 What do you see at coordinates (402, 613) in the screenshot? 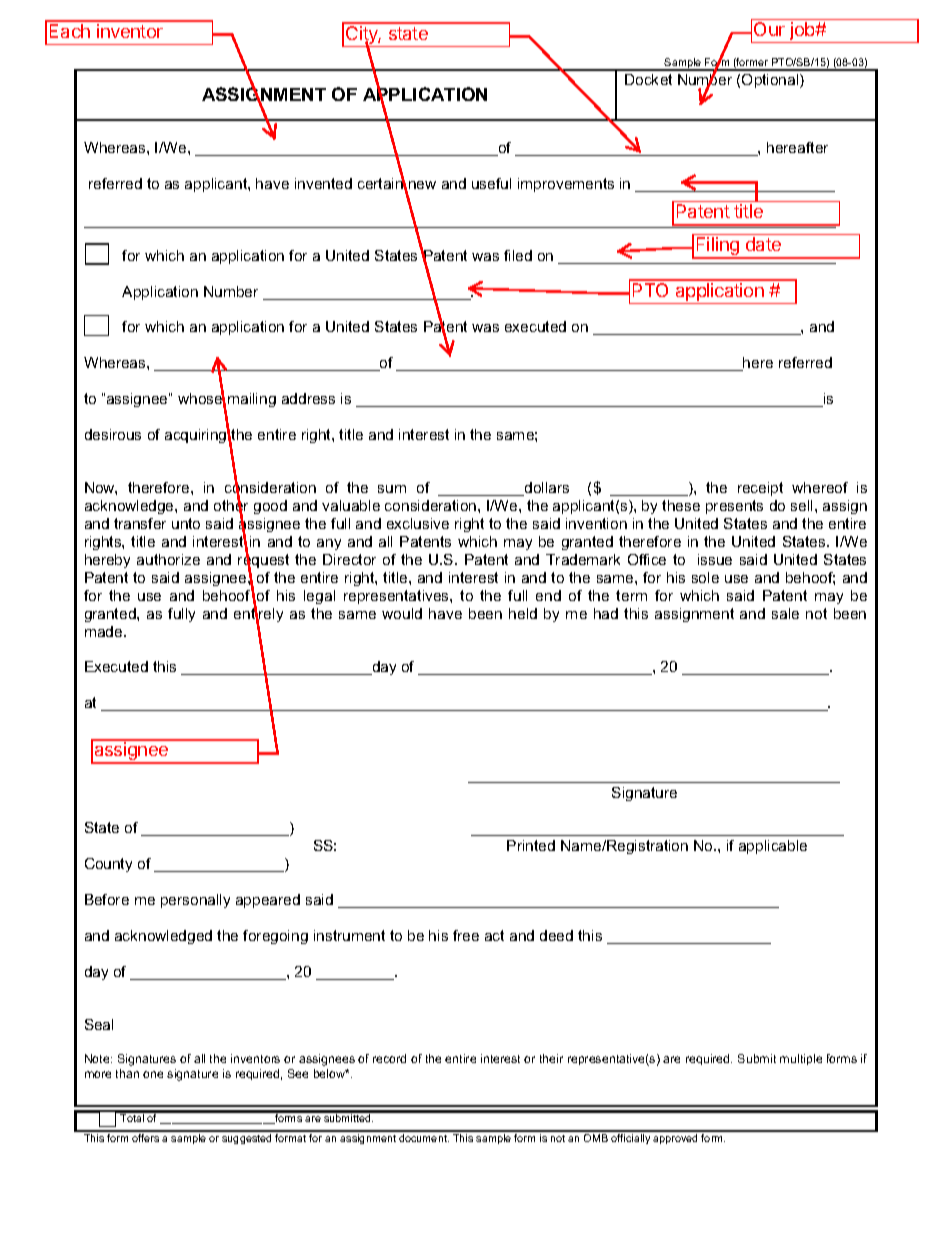
I see `would` at bounding box center [402, 613].
